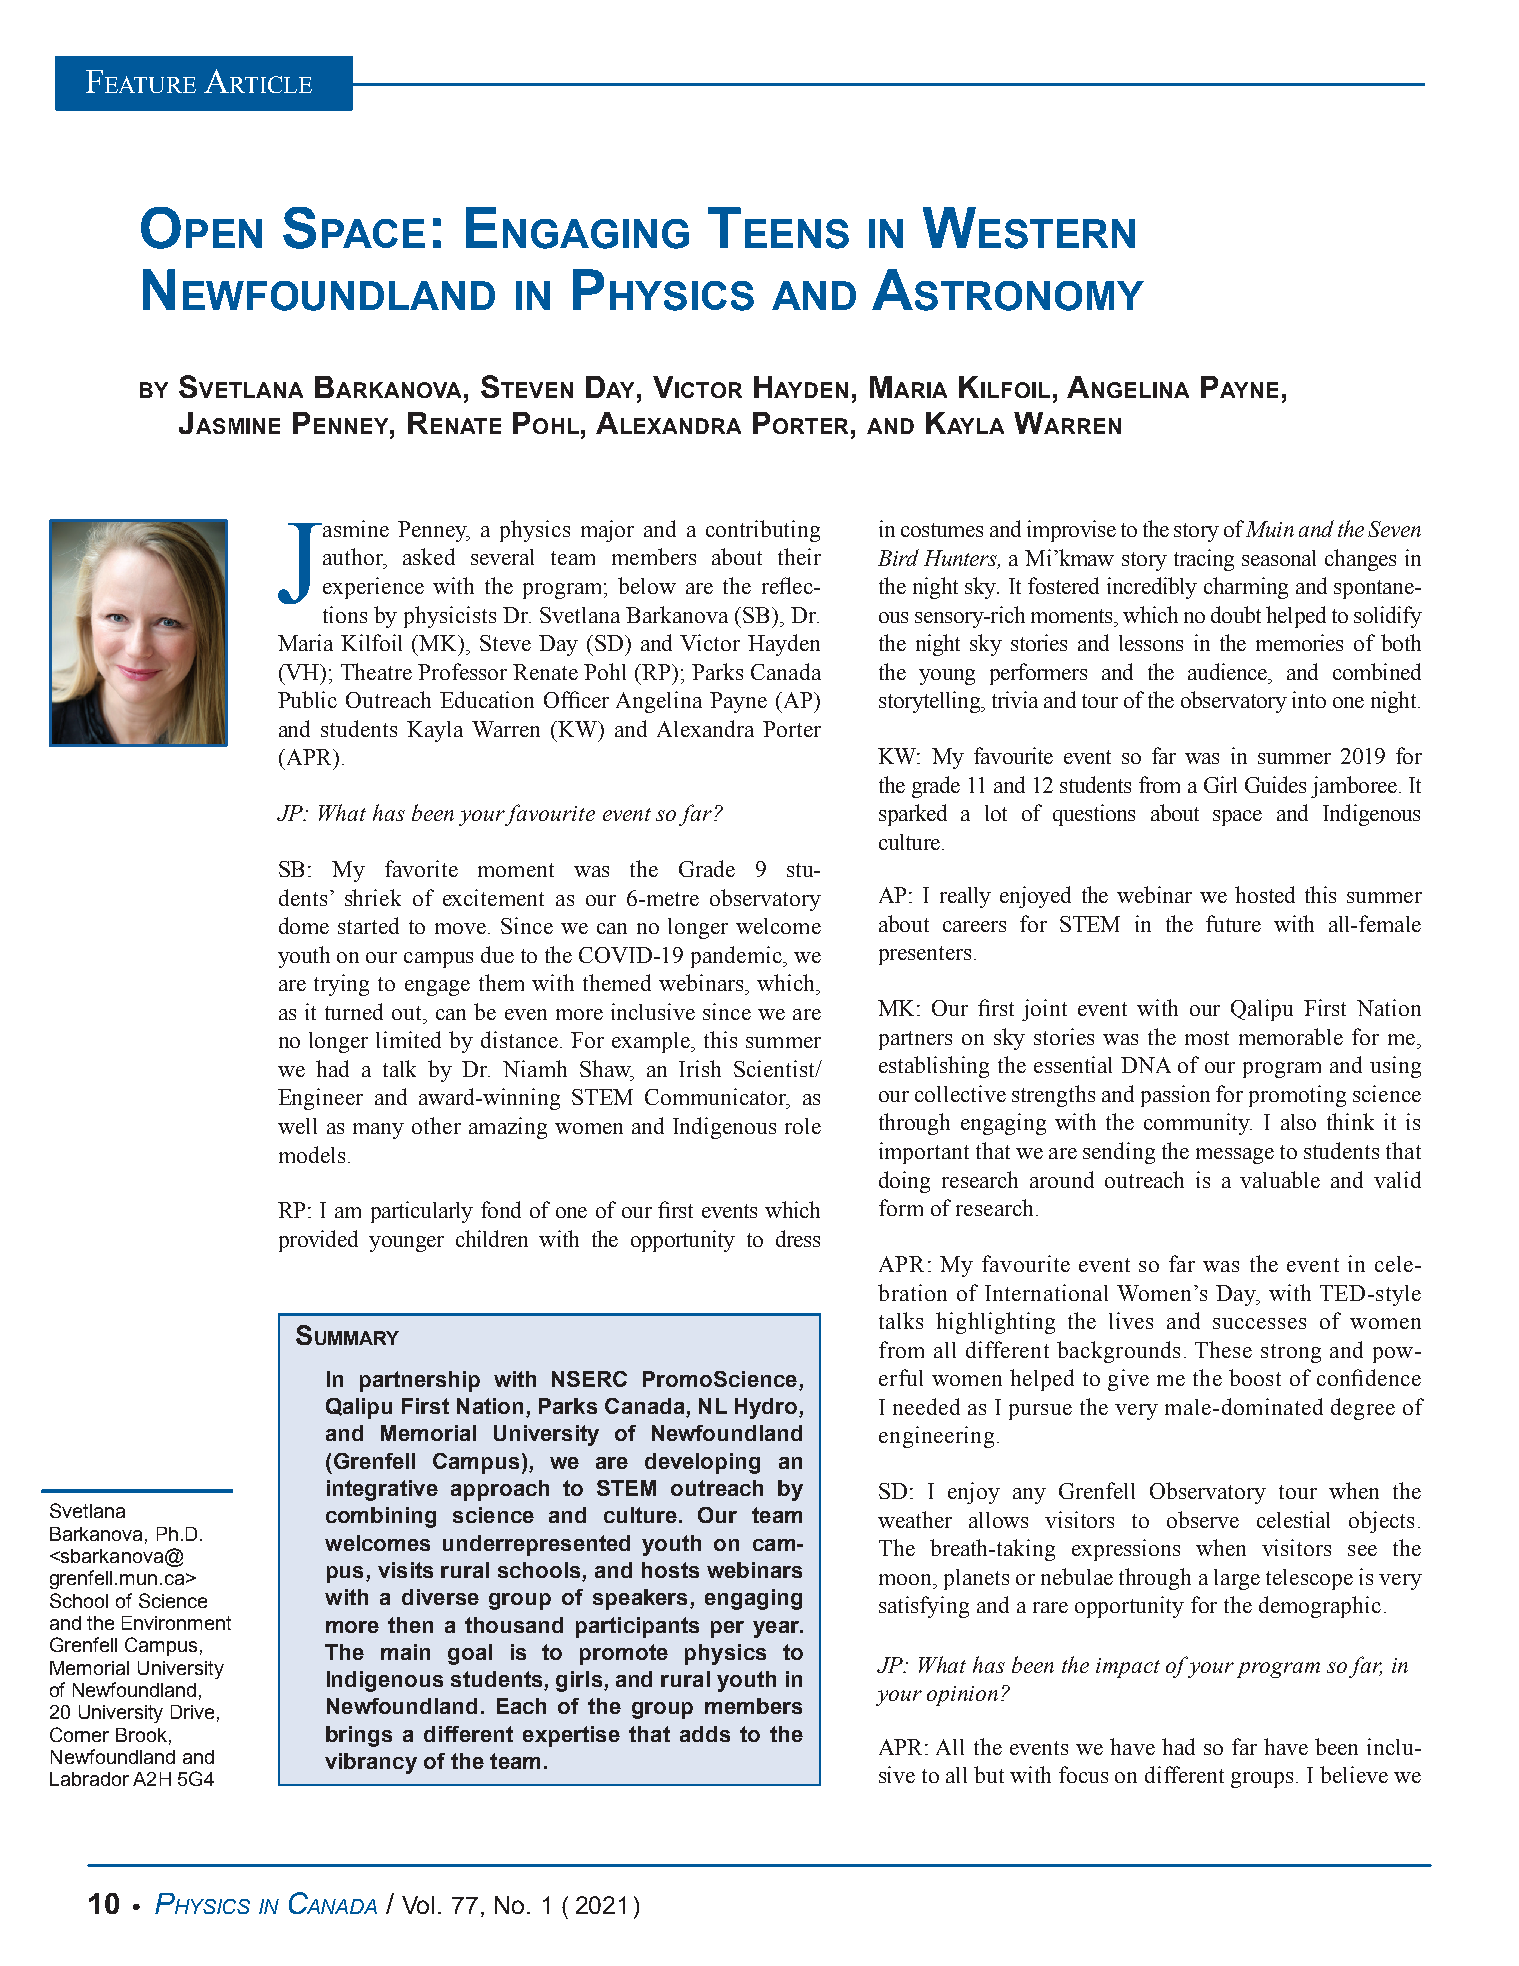  I want to click on dress, so click(798, 1238).
